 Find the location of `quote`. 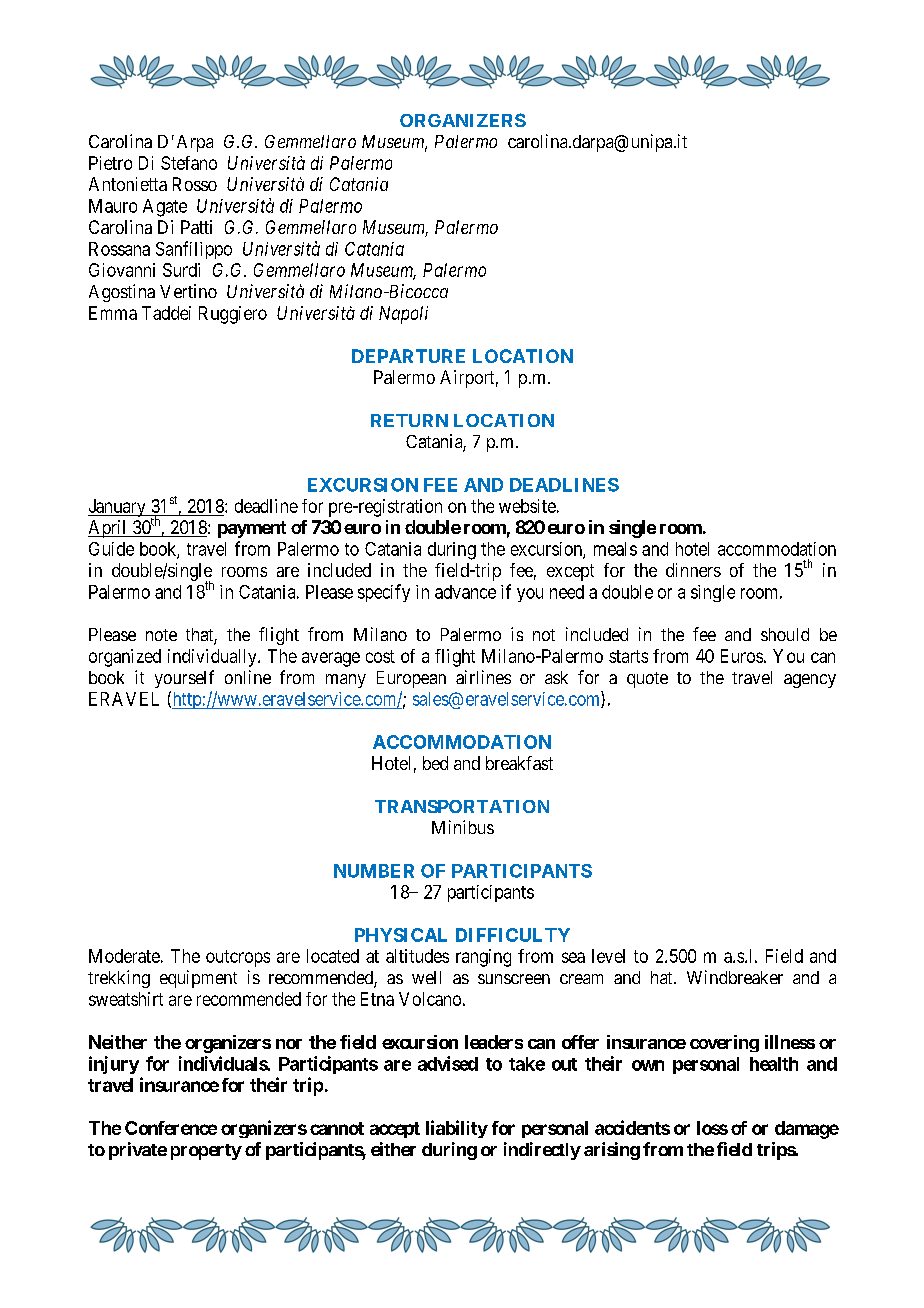

quote is located at coordinates (647, 680).
